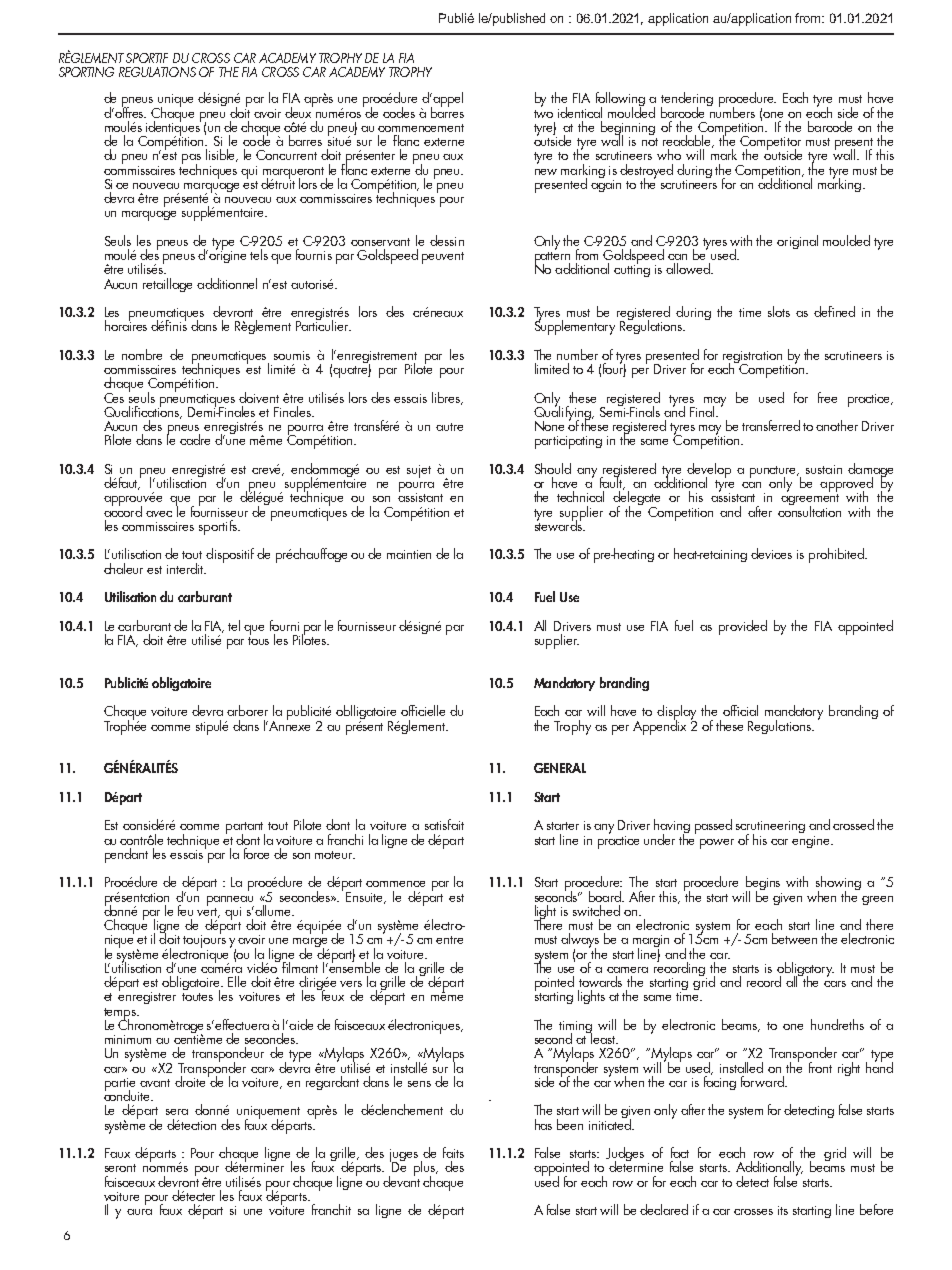 This document has width=952, height=1270. I want to click on aura, so click(139, 1212).
